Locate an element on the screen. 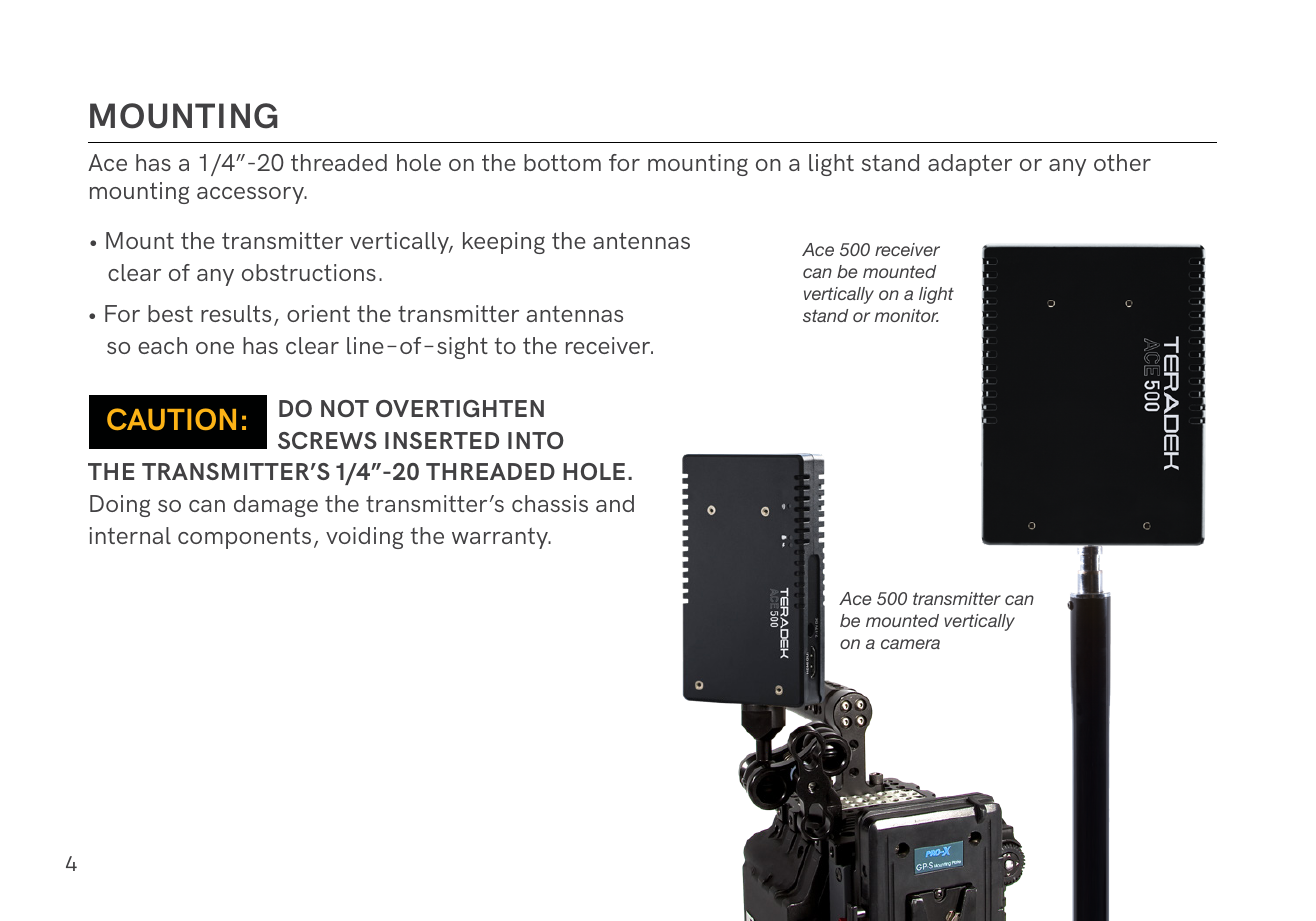 Image resolution: width=1316 pixels, height=921 pixels. monitor is located at coordinates (907, 315).
